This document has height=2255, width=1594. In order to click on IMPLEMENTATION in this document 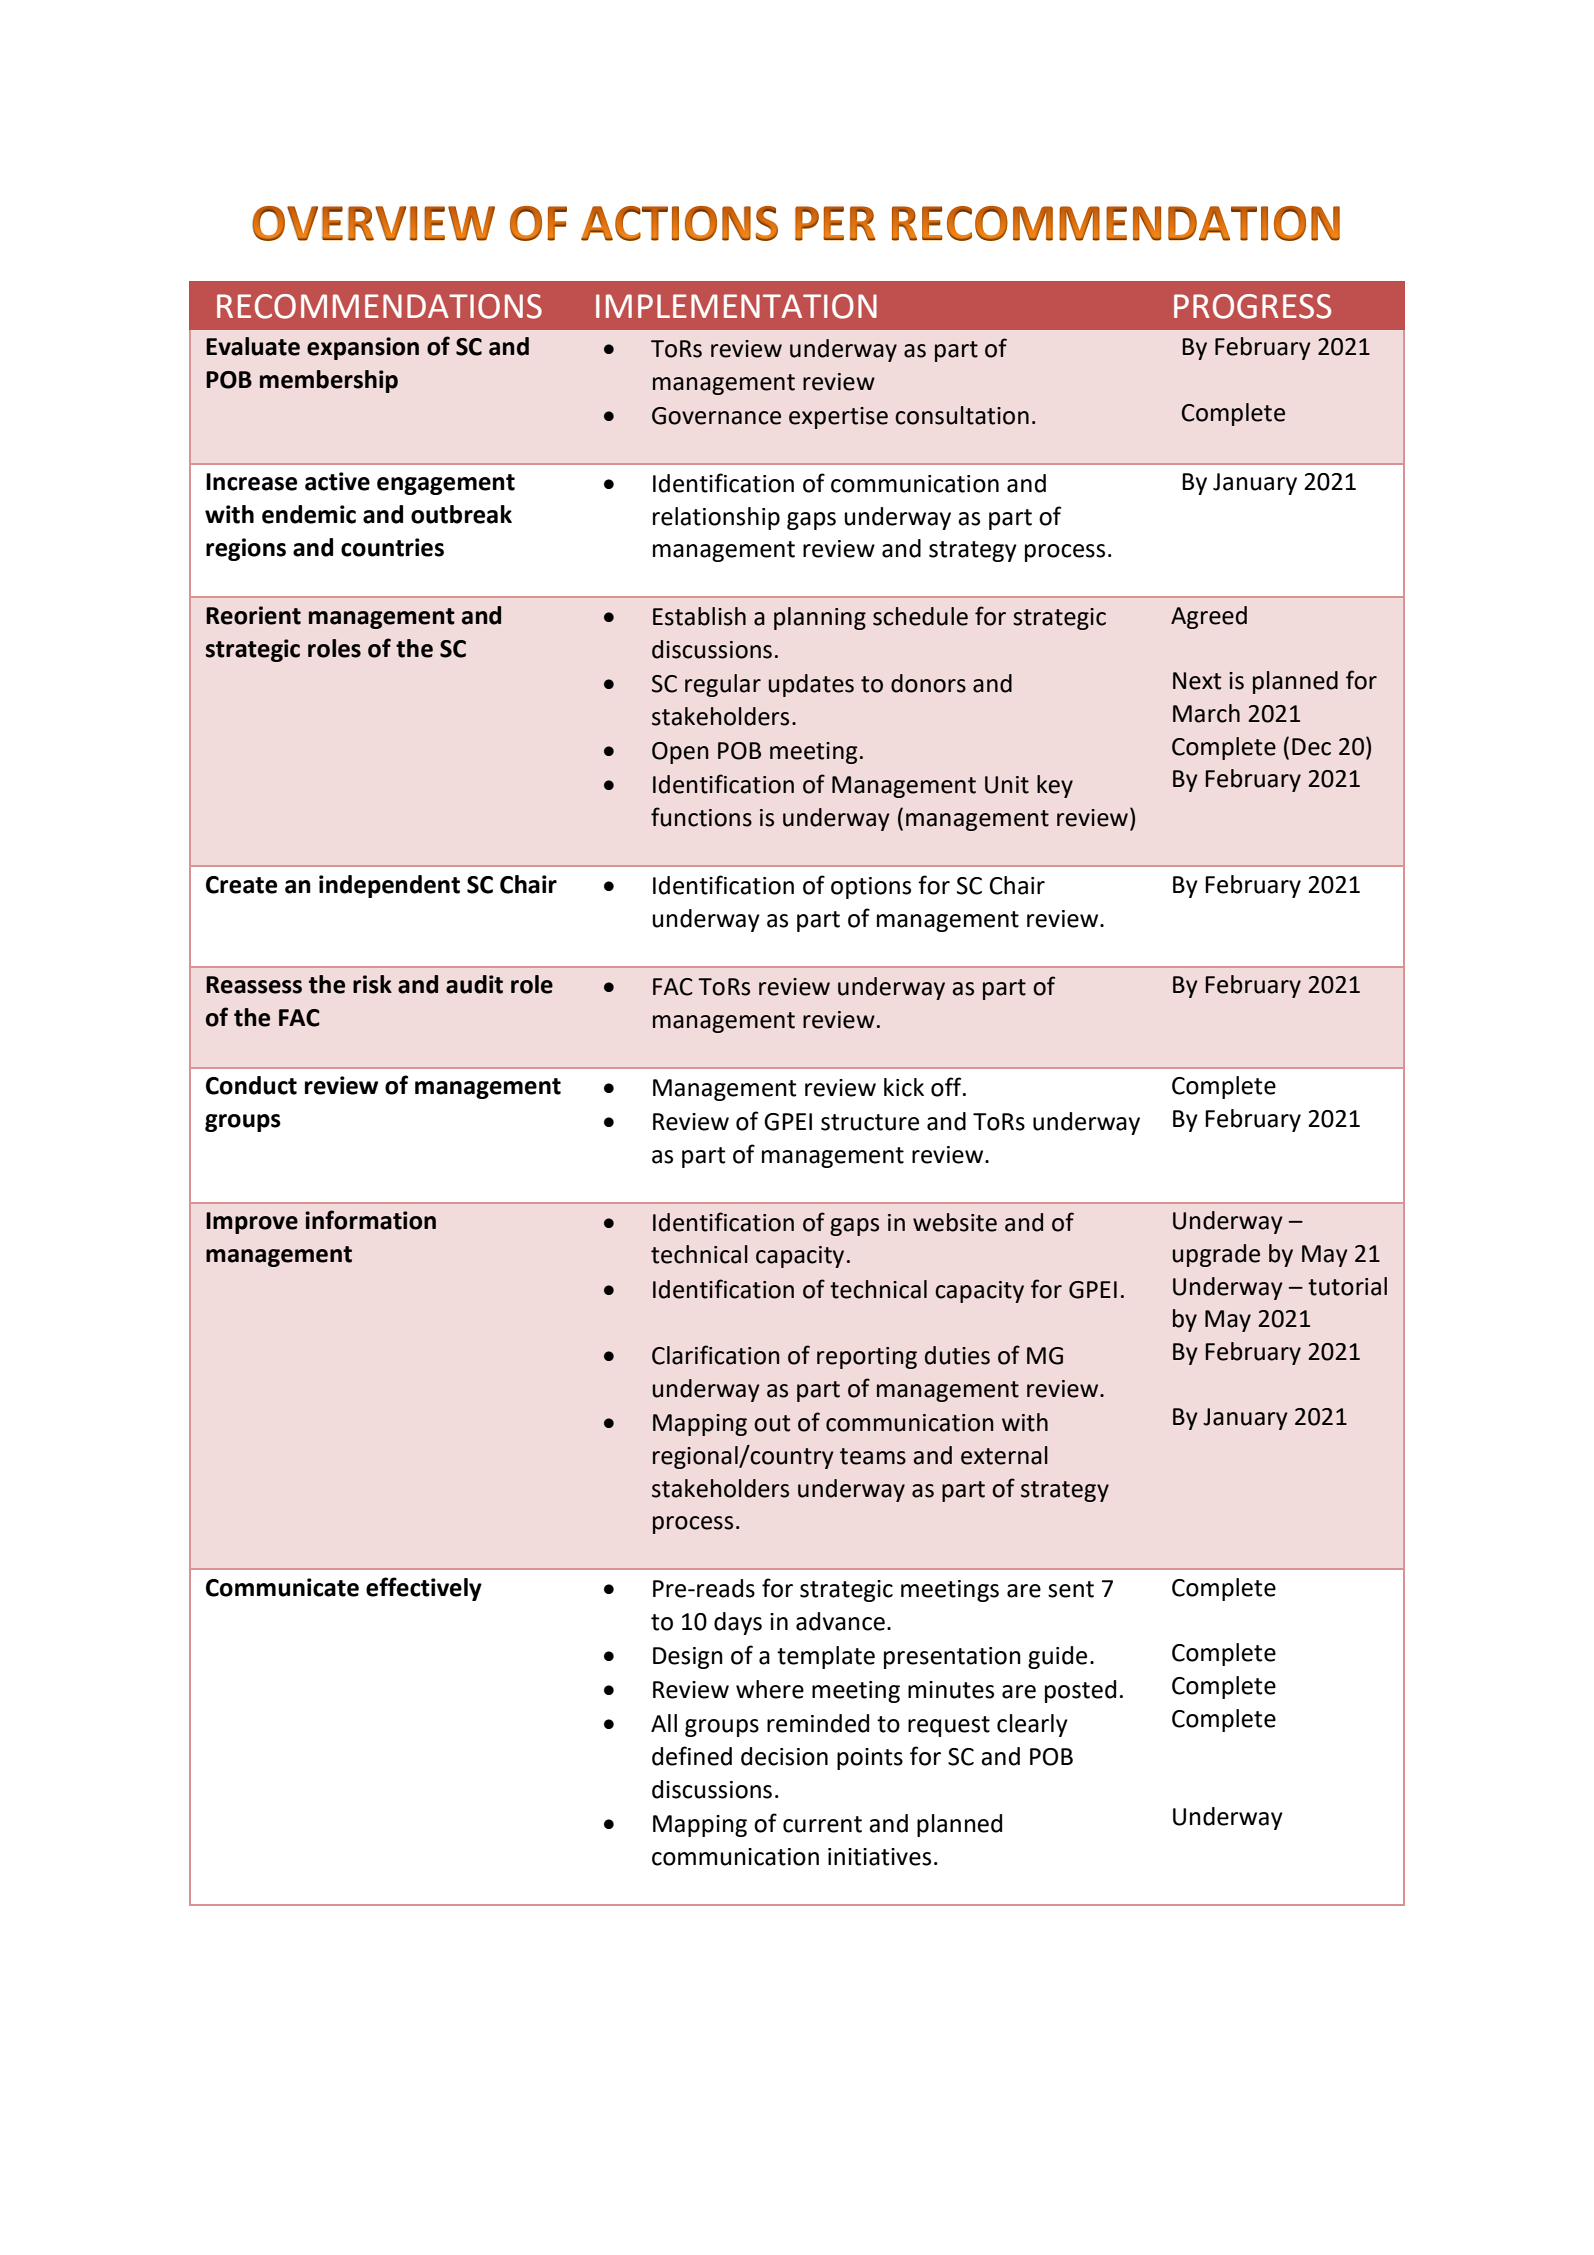, I will do `click(736, 306)`.
